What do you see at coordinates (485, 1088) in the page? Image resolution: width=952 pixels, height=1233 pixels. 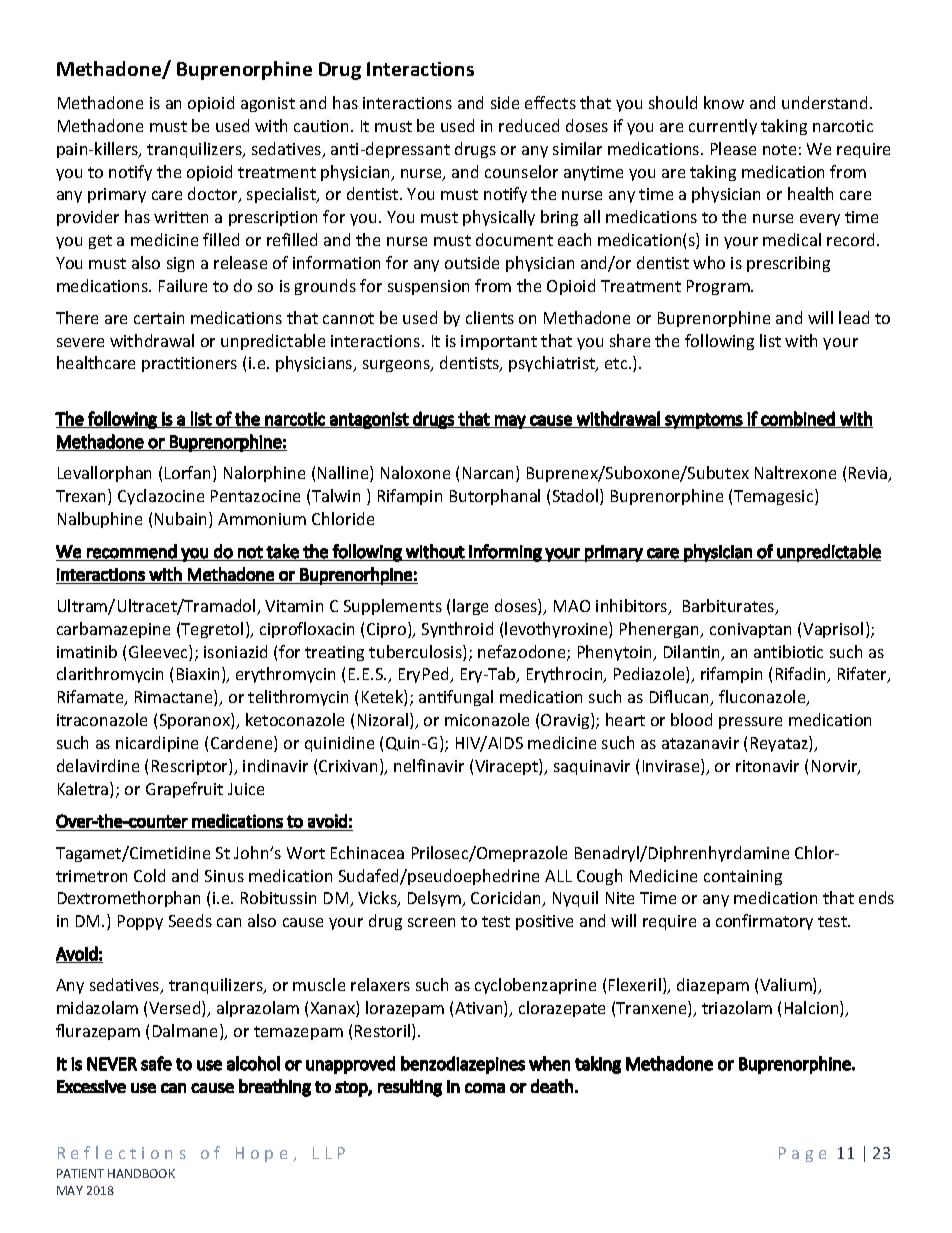 I see `coma` at bounding box center [485, 1088].
